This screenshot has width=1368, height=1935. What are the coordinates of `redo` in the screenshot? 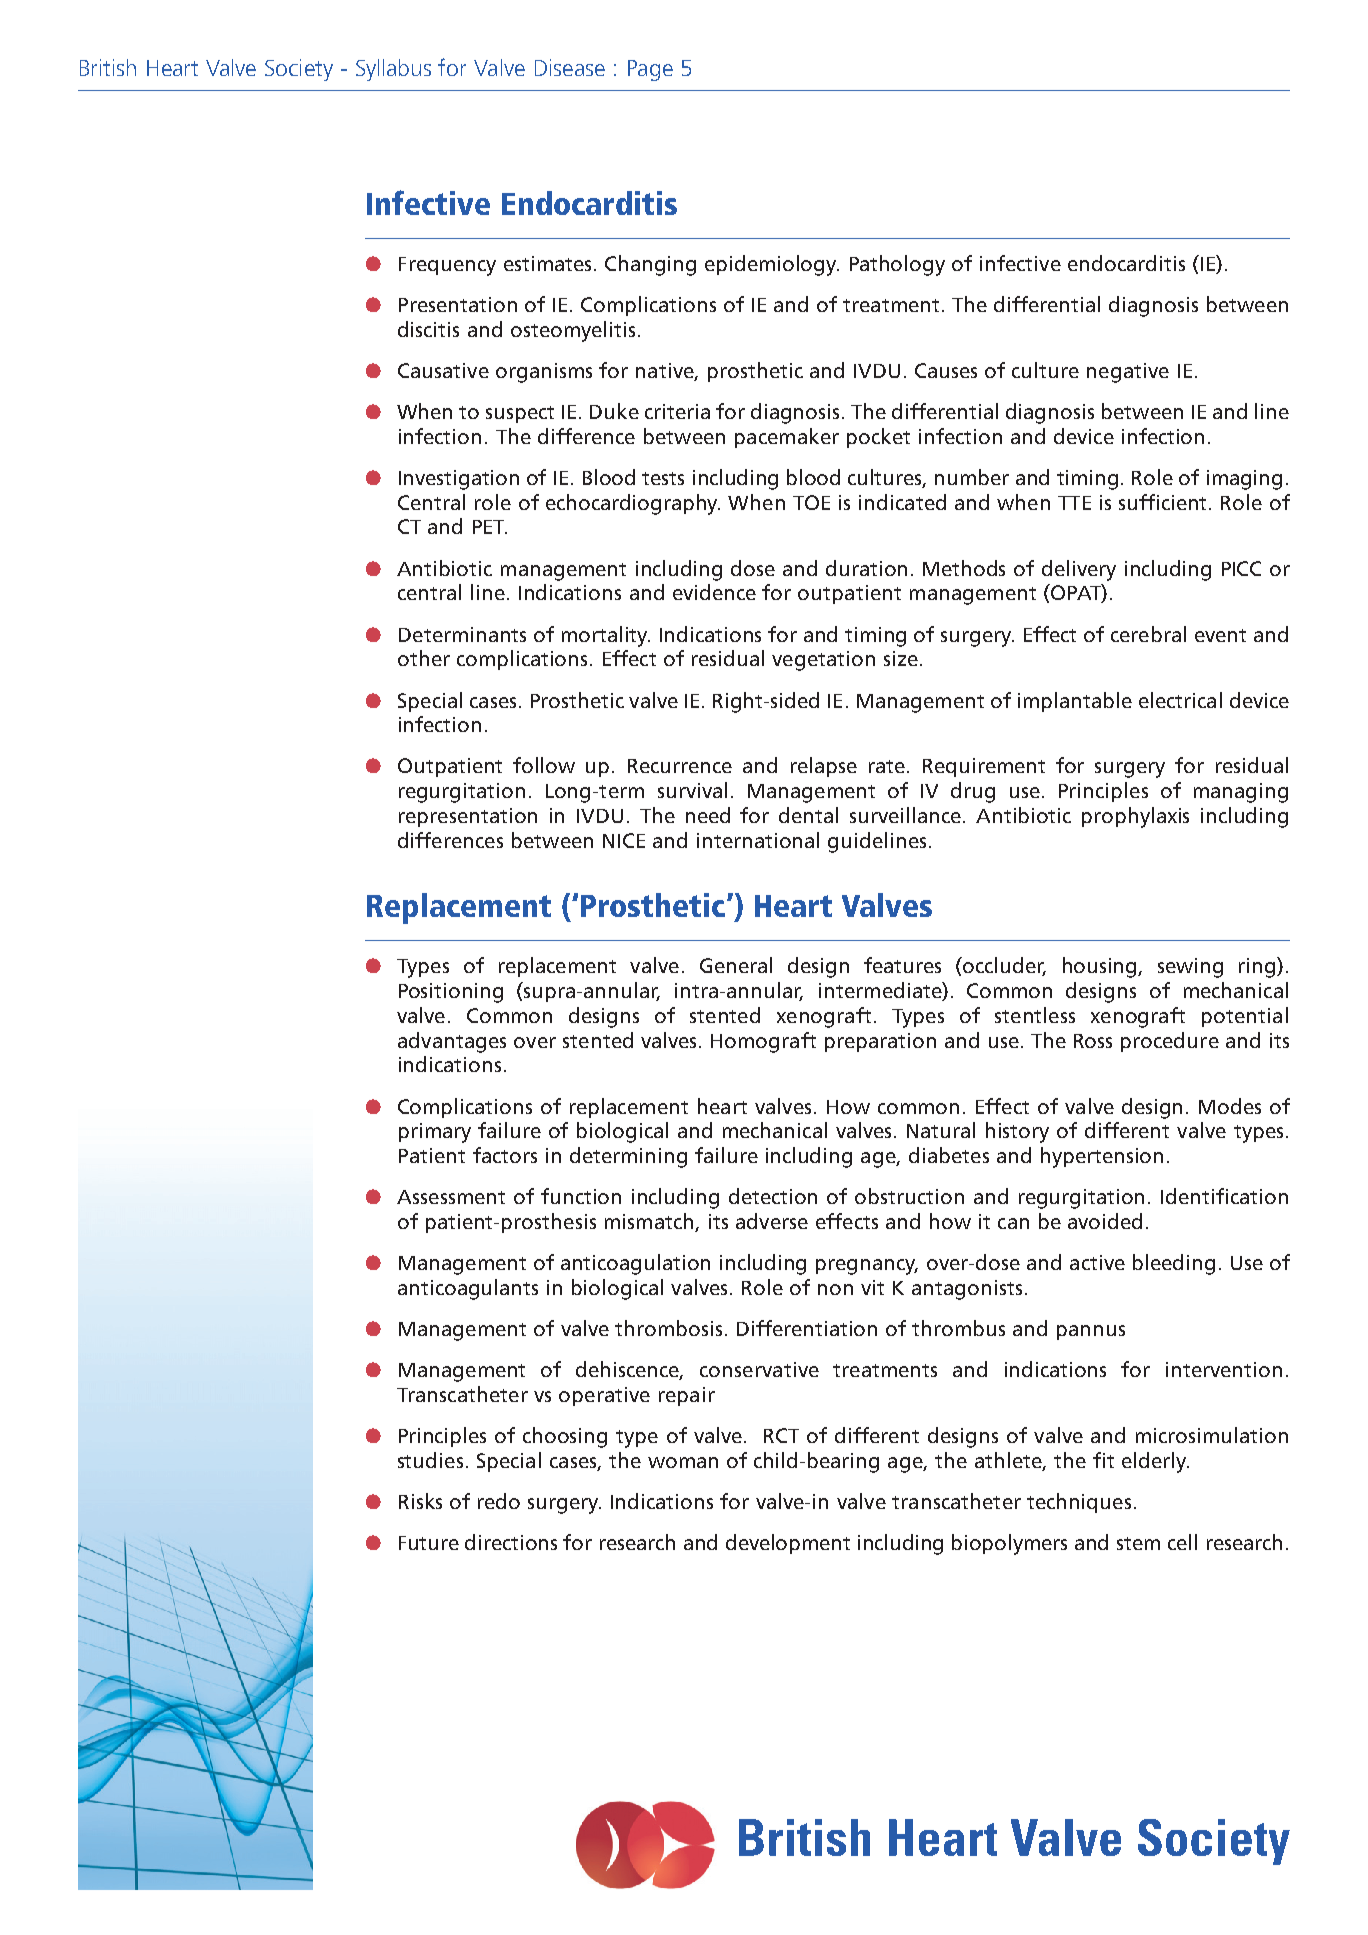 It's located at (499, 1501).
